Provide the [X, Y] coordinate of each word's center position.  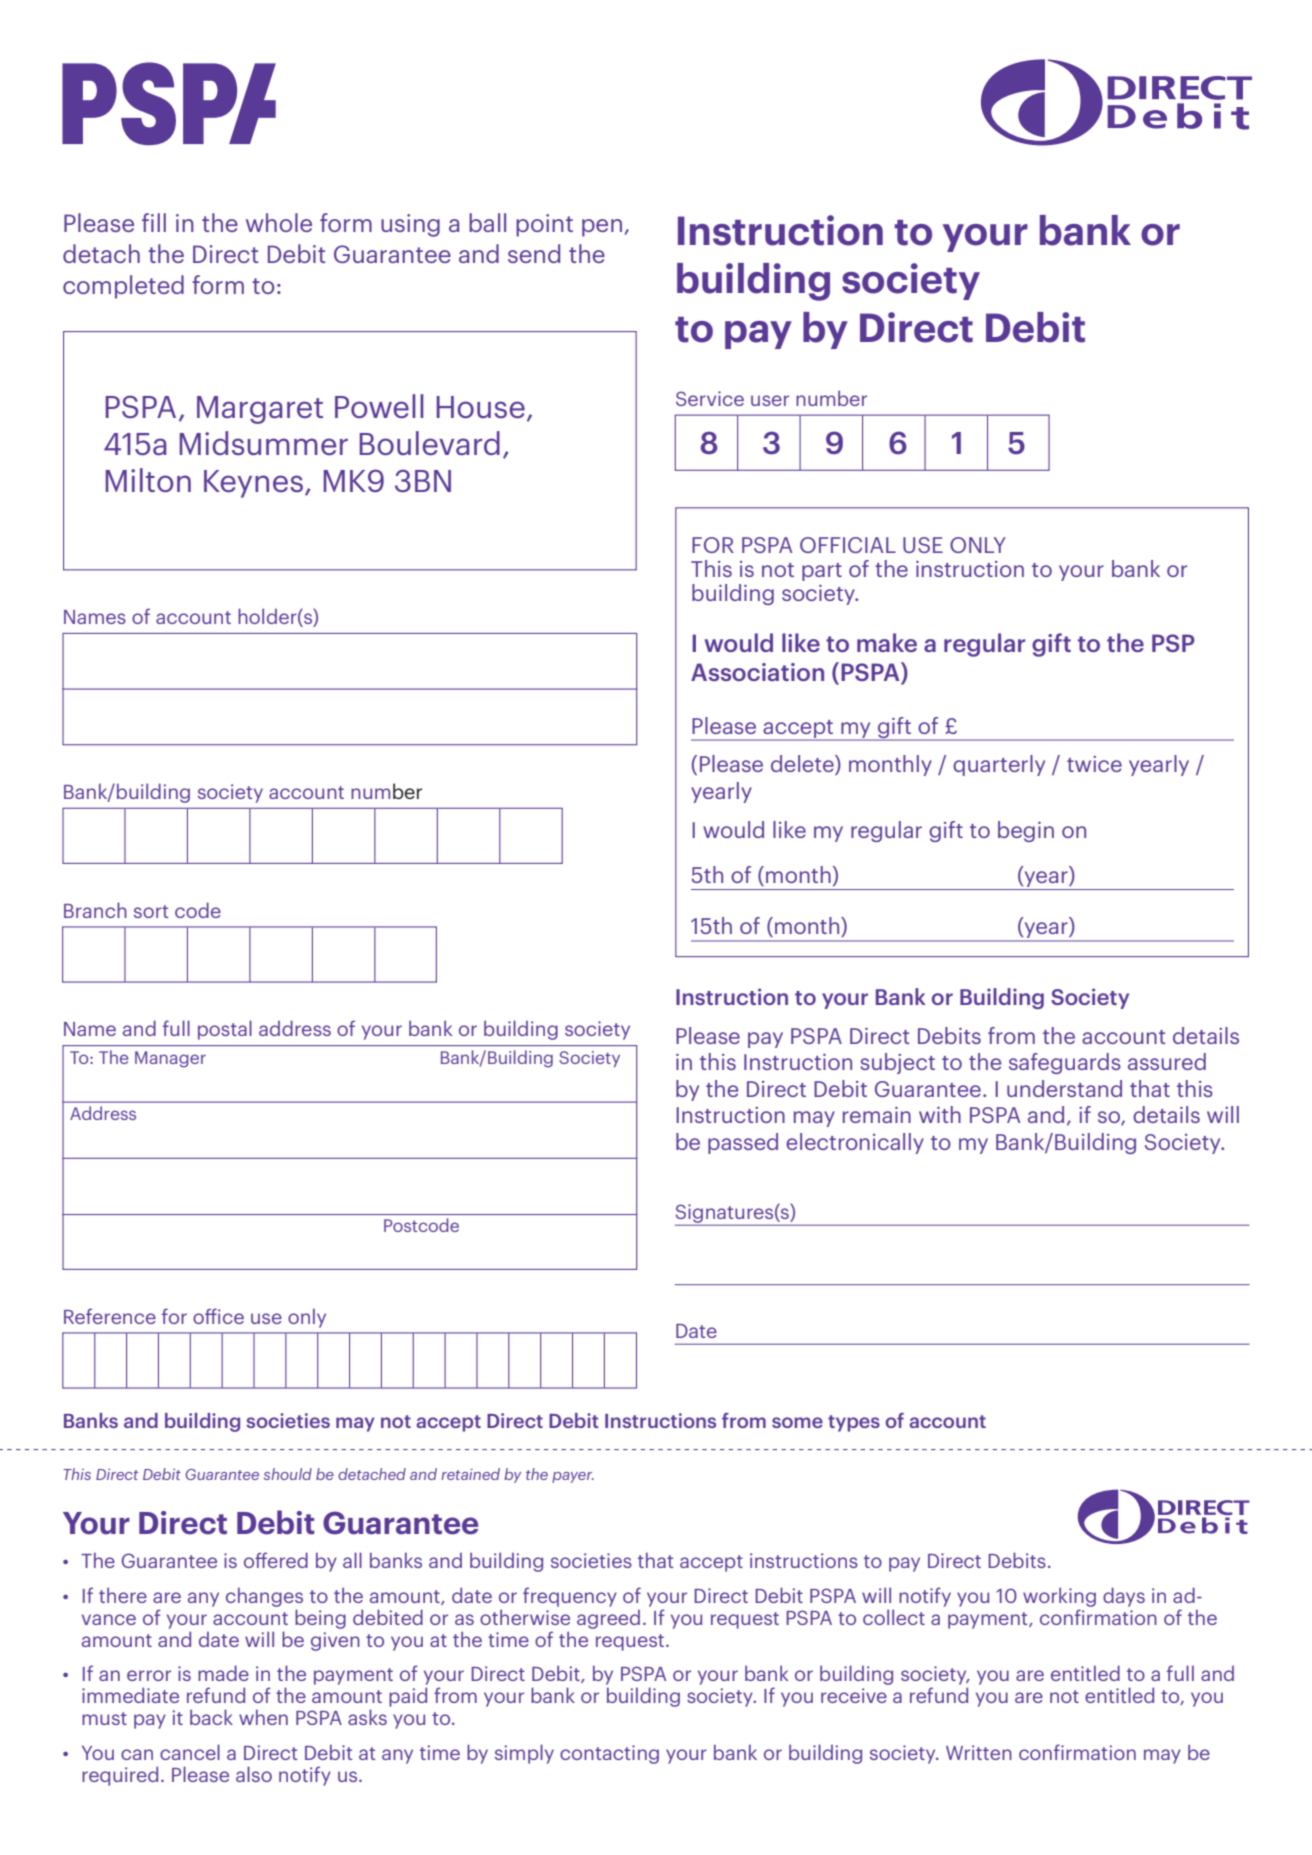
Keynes [253, 484]
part [822, 572]
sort [151, 911]
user [770, 400]
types [854, 1423]
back [211, 1717]
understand [1064, 1088]
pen [602, 228]
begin [1026, 831]
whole [279, 222]
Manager [170, 1059]
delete [803, 765]
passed [743, 1143]
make [887, 642]
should [288, 1474]
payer [573, 1477]
